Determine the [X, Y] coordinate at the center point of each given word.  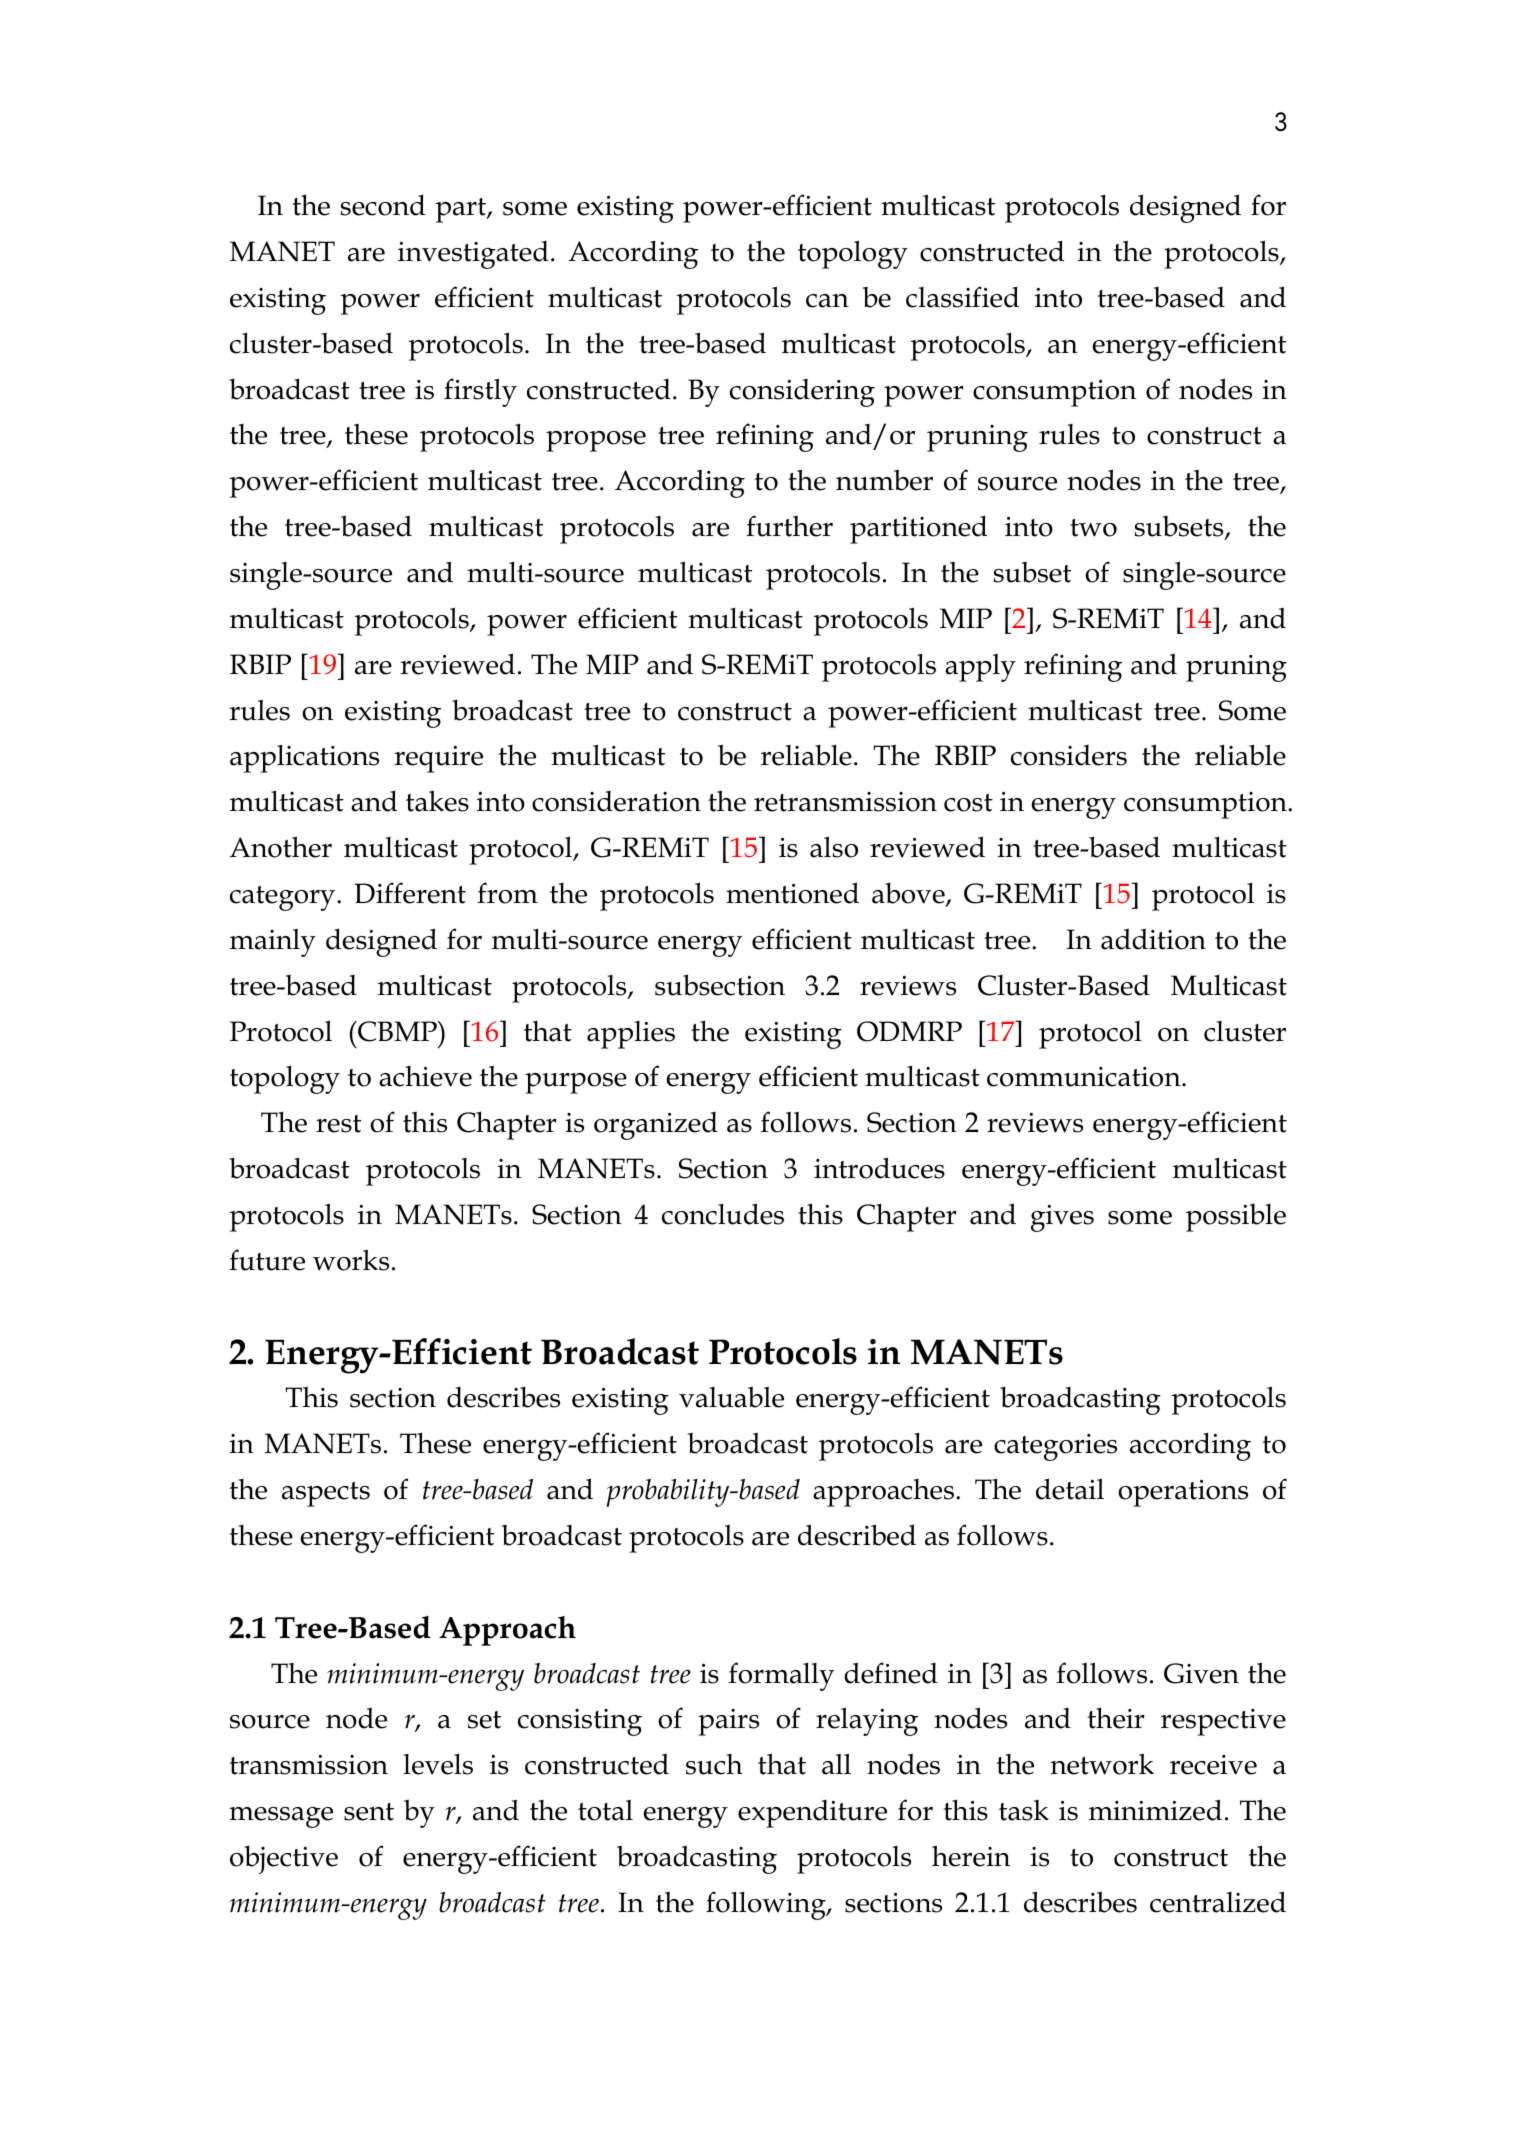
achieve [425, 1076]
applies [631, 1035]
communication [1085, 1077]
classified [962, 297]
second [383, 205]
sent [369, 1812]
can [827, 301]
